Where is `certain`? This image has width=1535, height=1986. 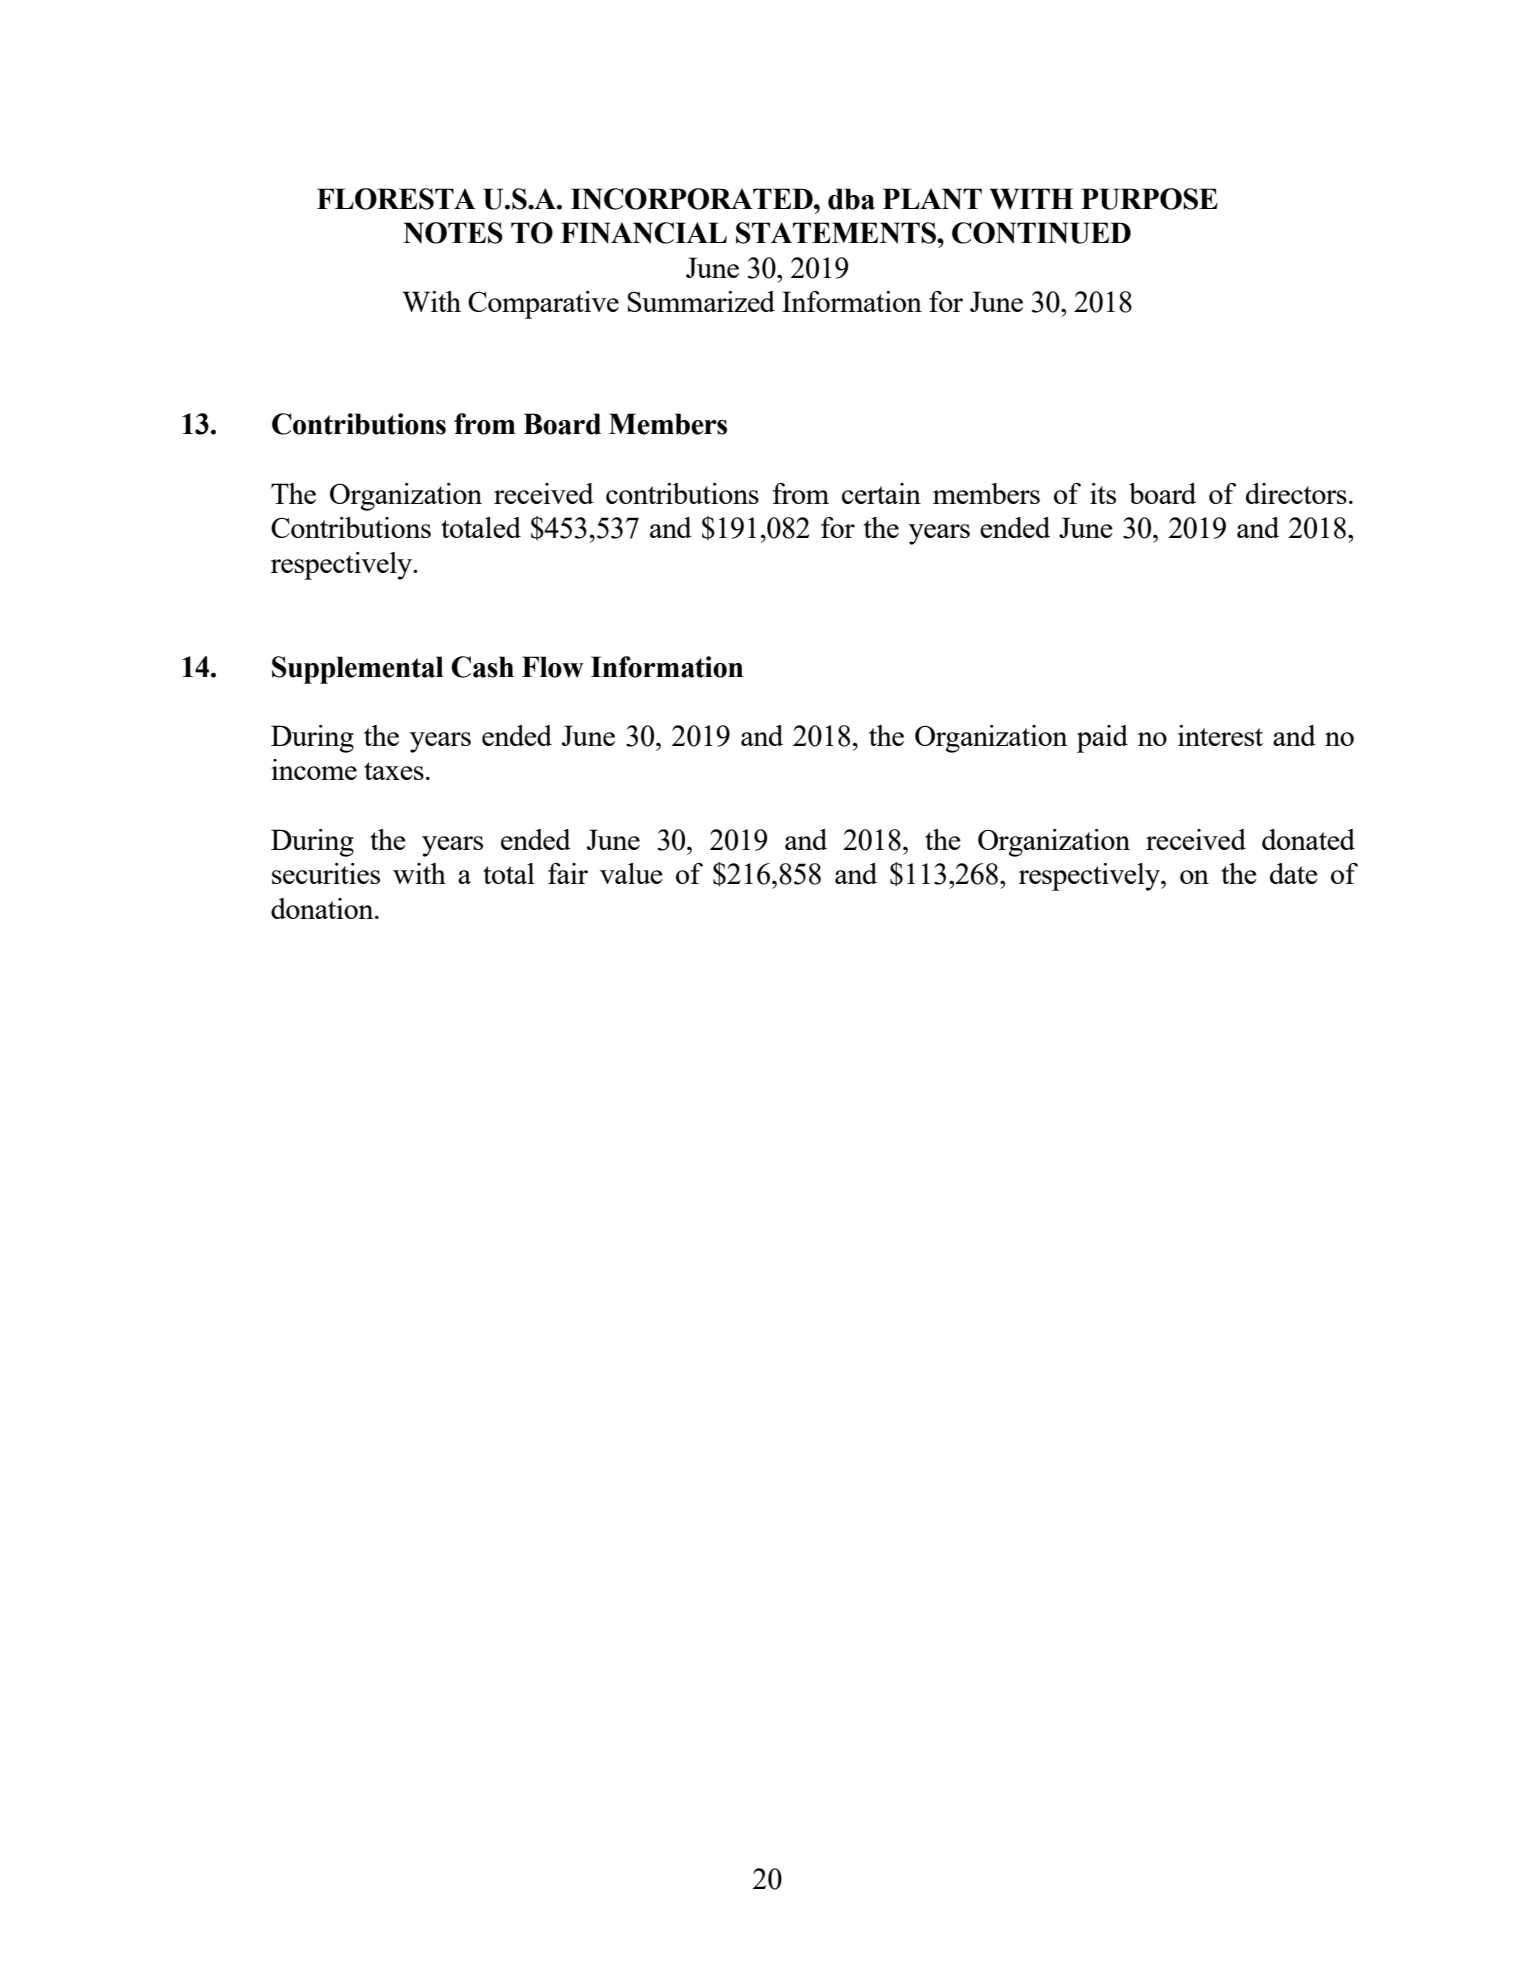 certain is located at coordinates (881, 493).
